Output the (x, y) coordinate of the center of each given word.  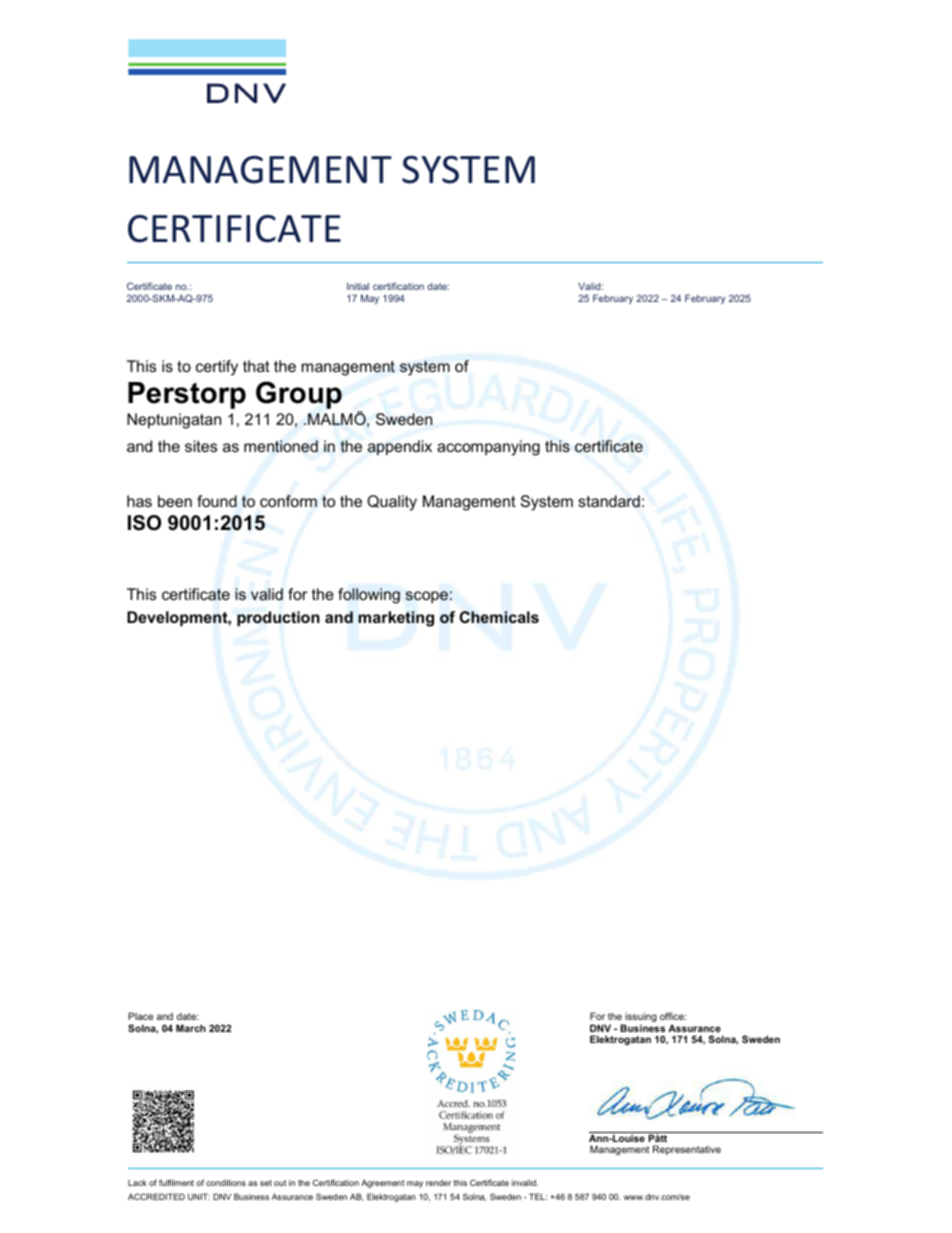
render (438, 1182)
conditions (226, 1182)
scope (427, 597)
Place (140, 1016)
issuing (640, 1018)
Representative (687, 1150)
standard (609, 501)
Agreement (383, 1183)
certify (217, 368)
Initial (358, 286)
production (278, 618)
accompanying (488, 448)
